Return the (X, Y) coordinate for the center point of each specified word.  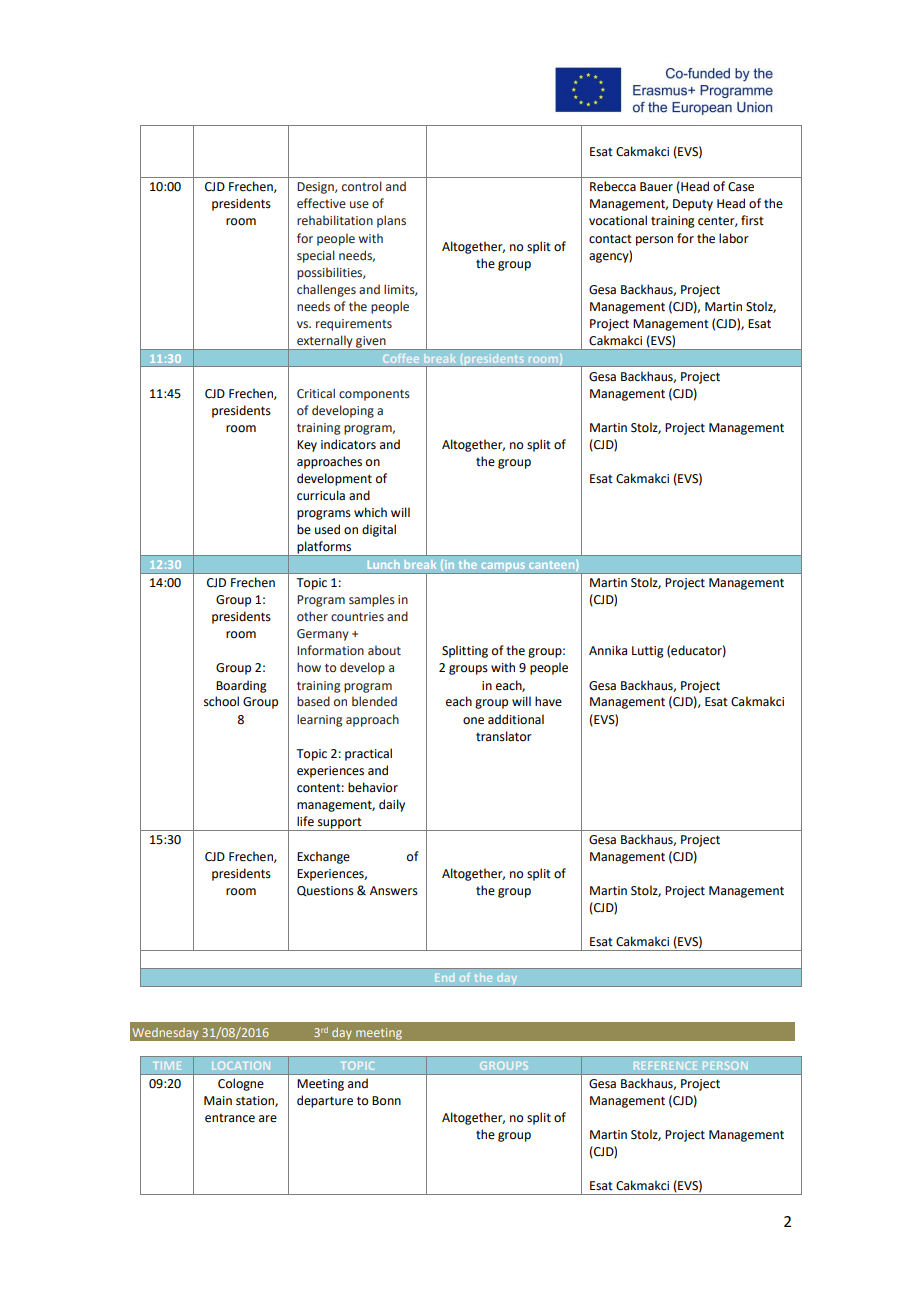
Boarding (241, 686)
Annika (608, 650)
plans (391, 221)
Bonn (386, 1101)
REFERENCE (665, 1066)
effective (321, 203)
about (384, 650)
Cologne (241, 1084)
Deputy (693, 205)
